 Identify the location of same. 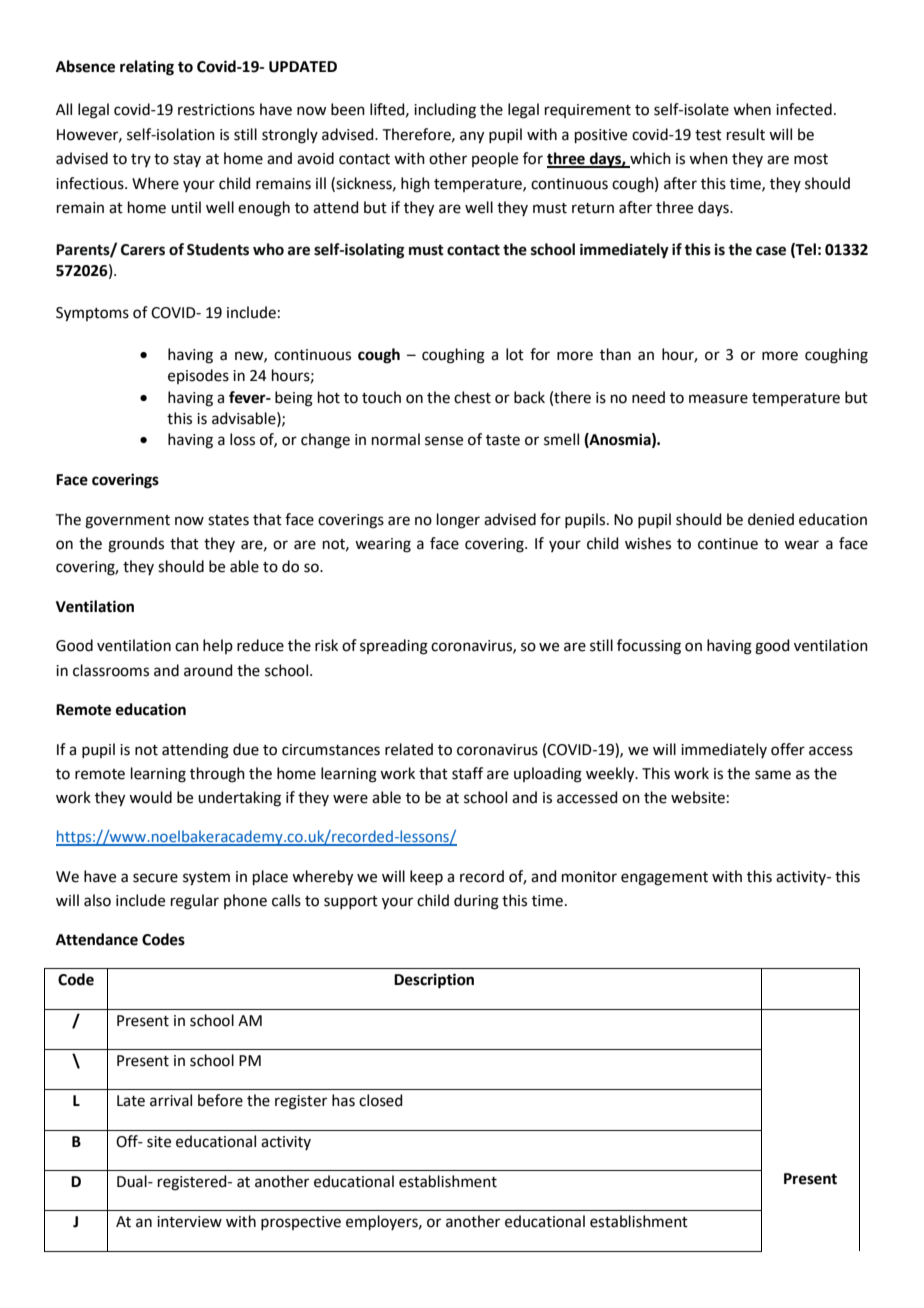
(773, 775).
